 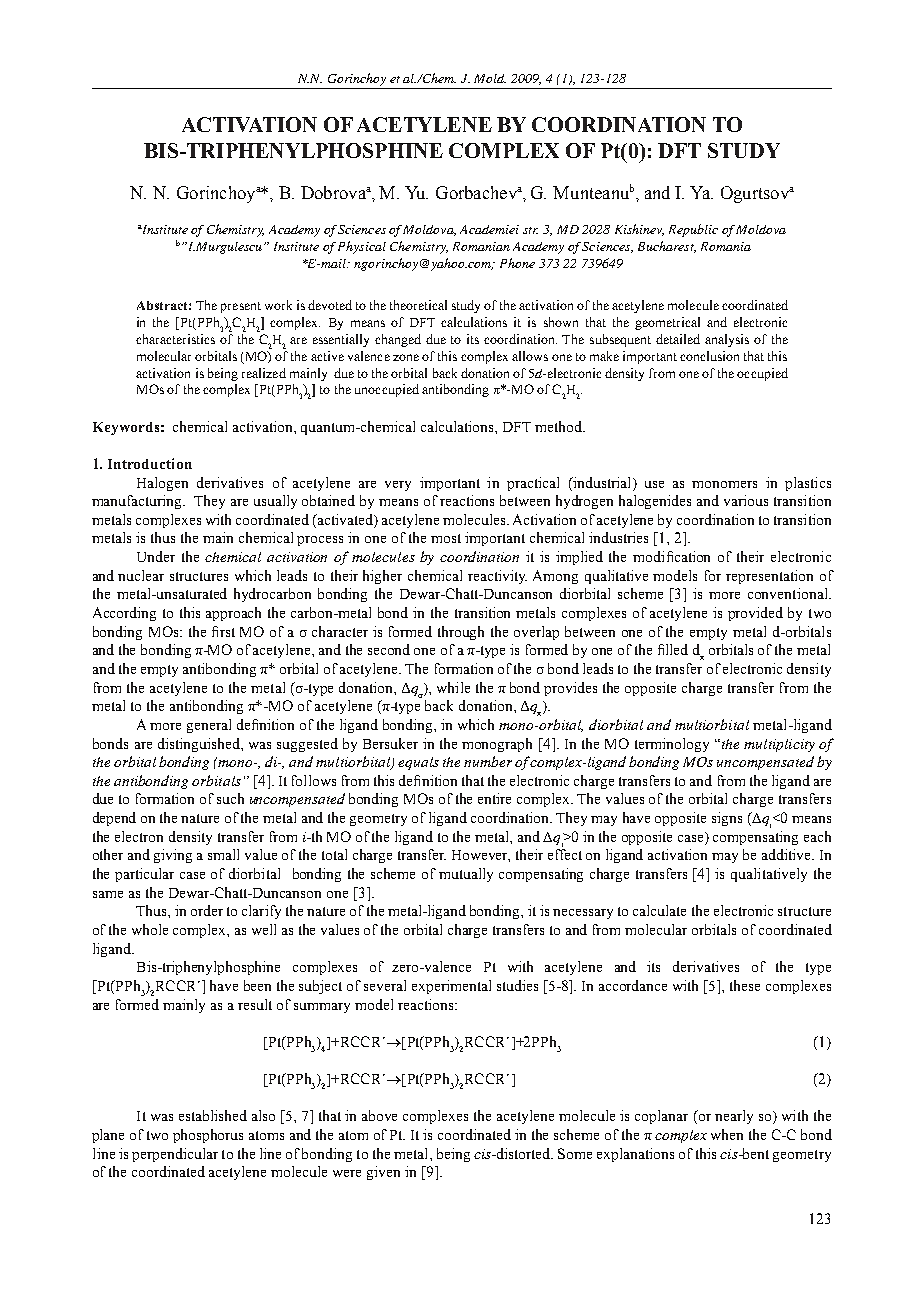 I want to click on very, so click(x=398, y=486).
